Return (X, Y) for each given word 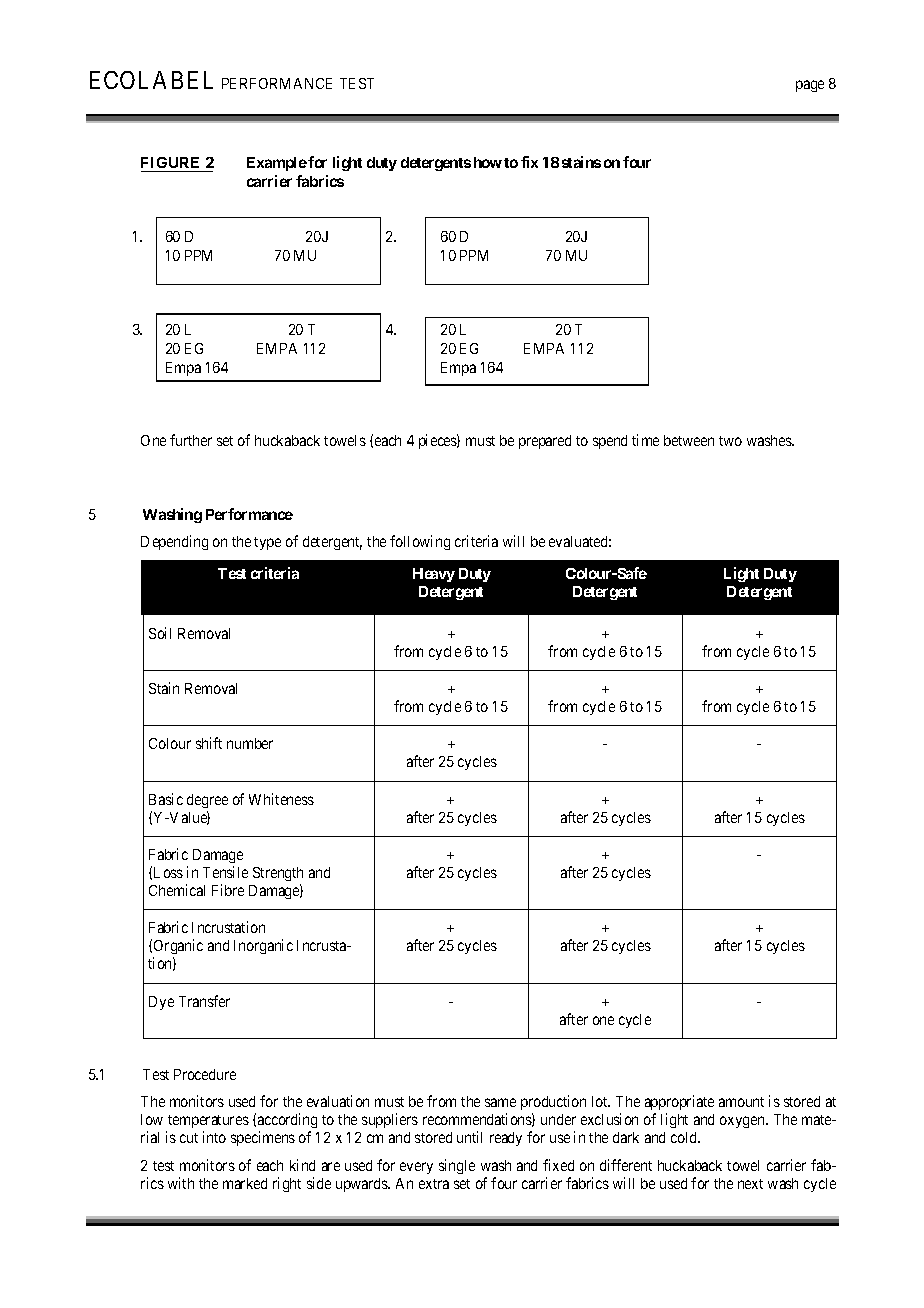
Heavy (434, 575)
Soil (160, 633)
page (810, 86)
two (730, 441)
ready (506, 1139)
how (488, 162)
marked (245, 1183)
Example (277, 164)
